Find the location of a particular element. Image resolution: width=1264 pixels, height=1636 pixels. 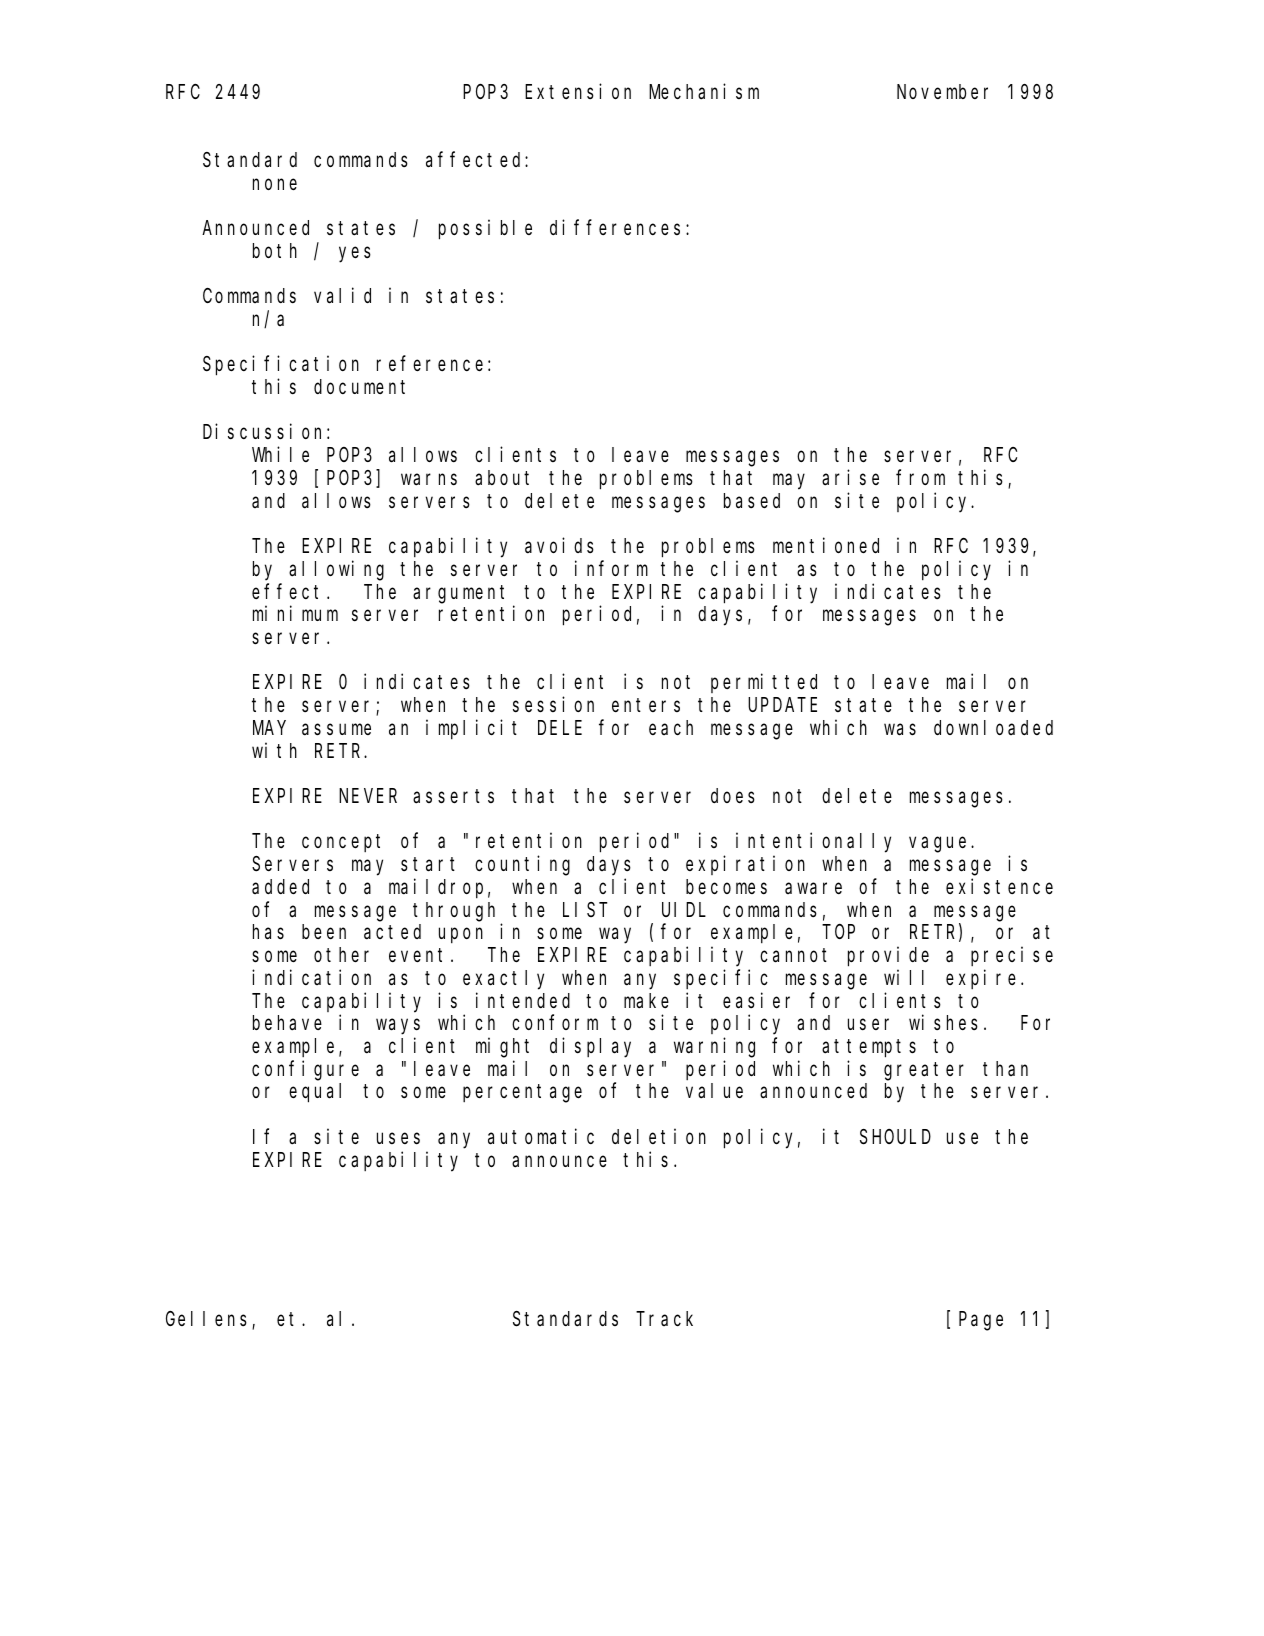

differences is located at coordinates (615, 227).
